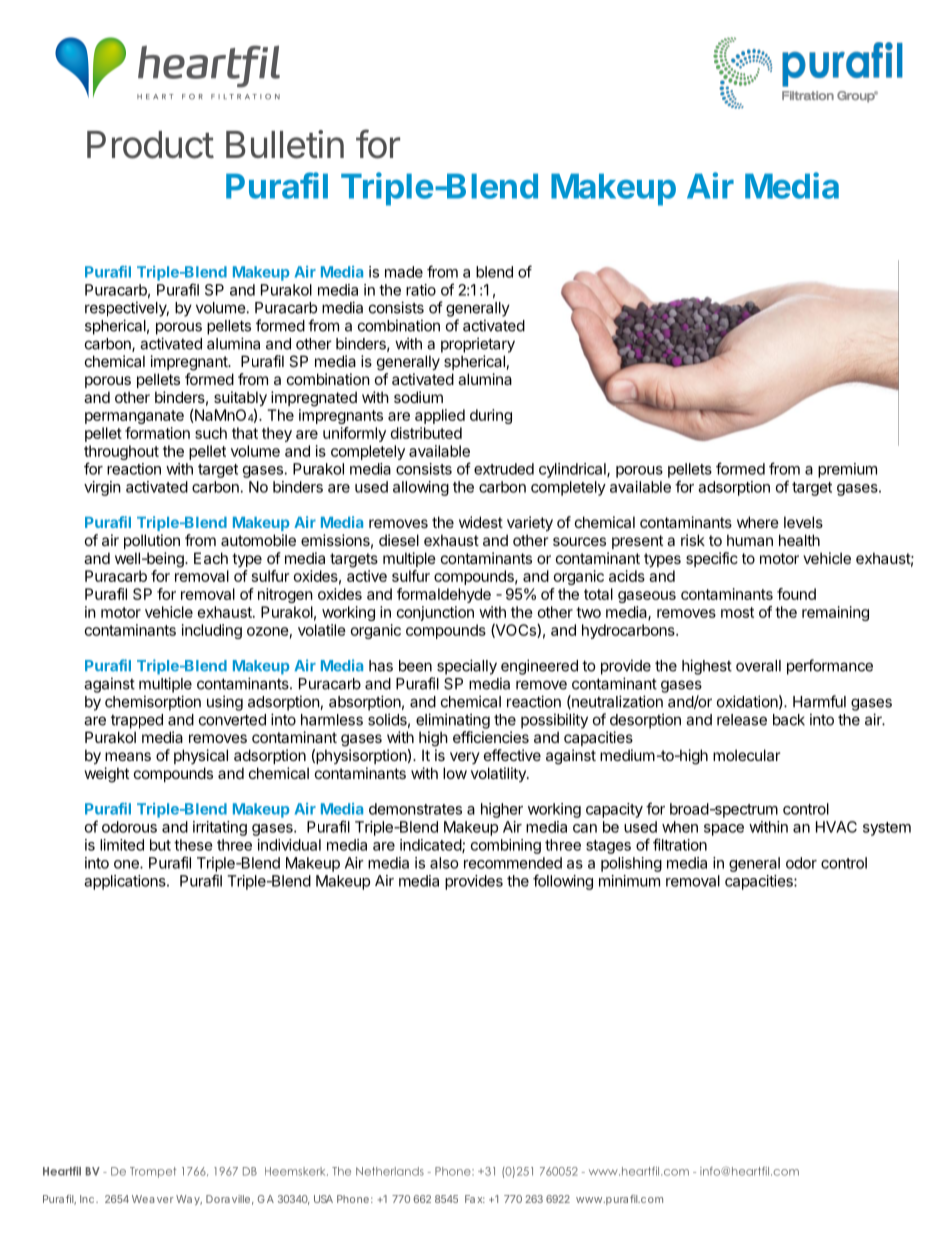 The image size is (952, 1233). What do you see at coordinates (506, 846) in the page?
I see `combining` at bounding box center [506, 846].
